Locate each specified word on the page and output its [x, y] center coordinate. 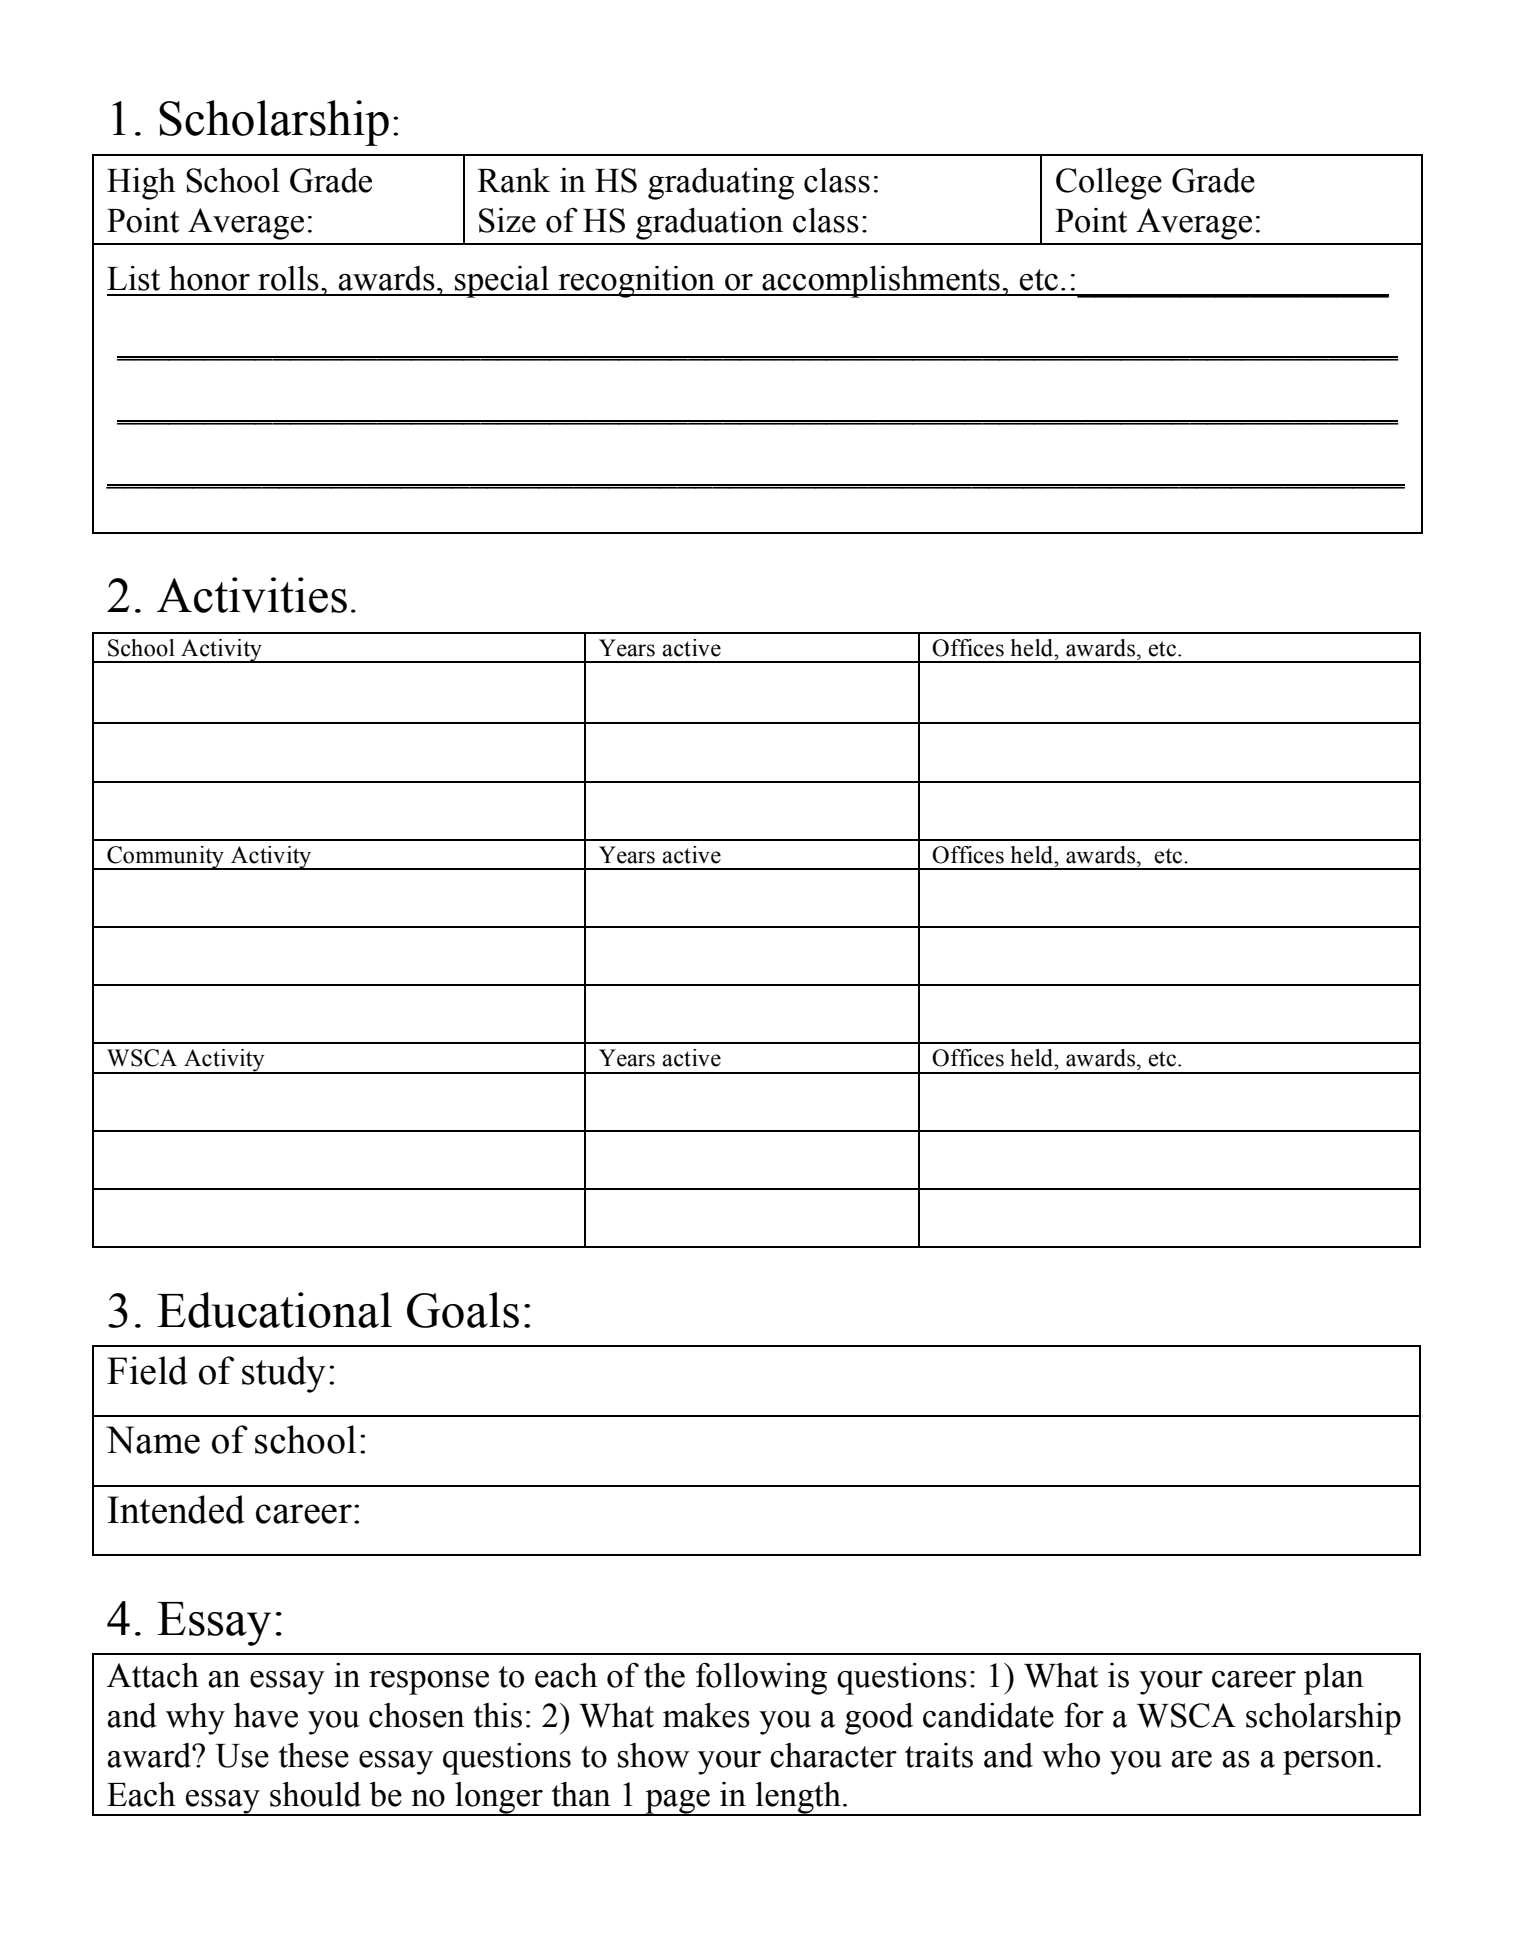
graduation [709, 224]
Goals [463, 1310]
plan [1334, 1679]
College [1109, 184]
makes [706, 1715]
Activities [252, 595]
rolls [288, 278]
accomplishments [881, 282]
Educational [274, 1310]
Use [242, 1756]
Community [165, 858]
